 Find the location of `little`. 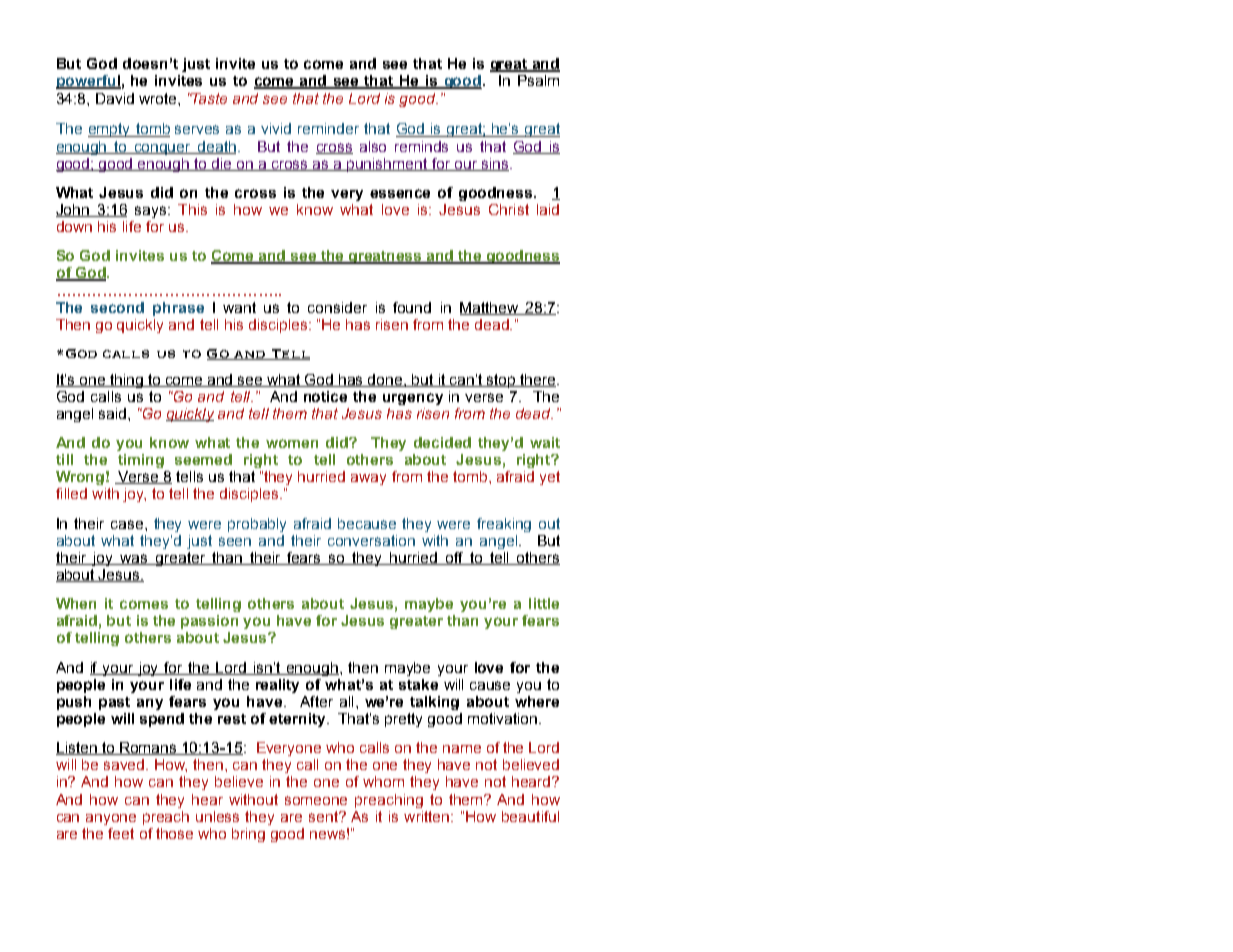

little is located at coordinates (544, 603).
